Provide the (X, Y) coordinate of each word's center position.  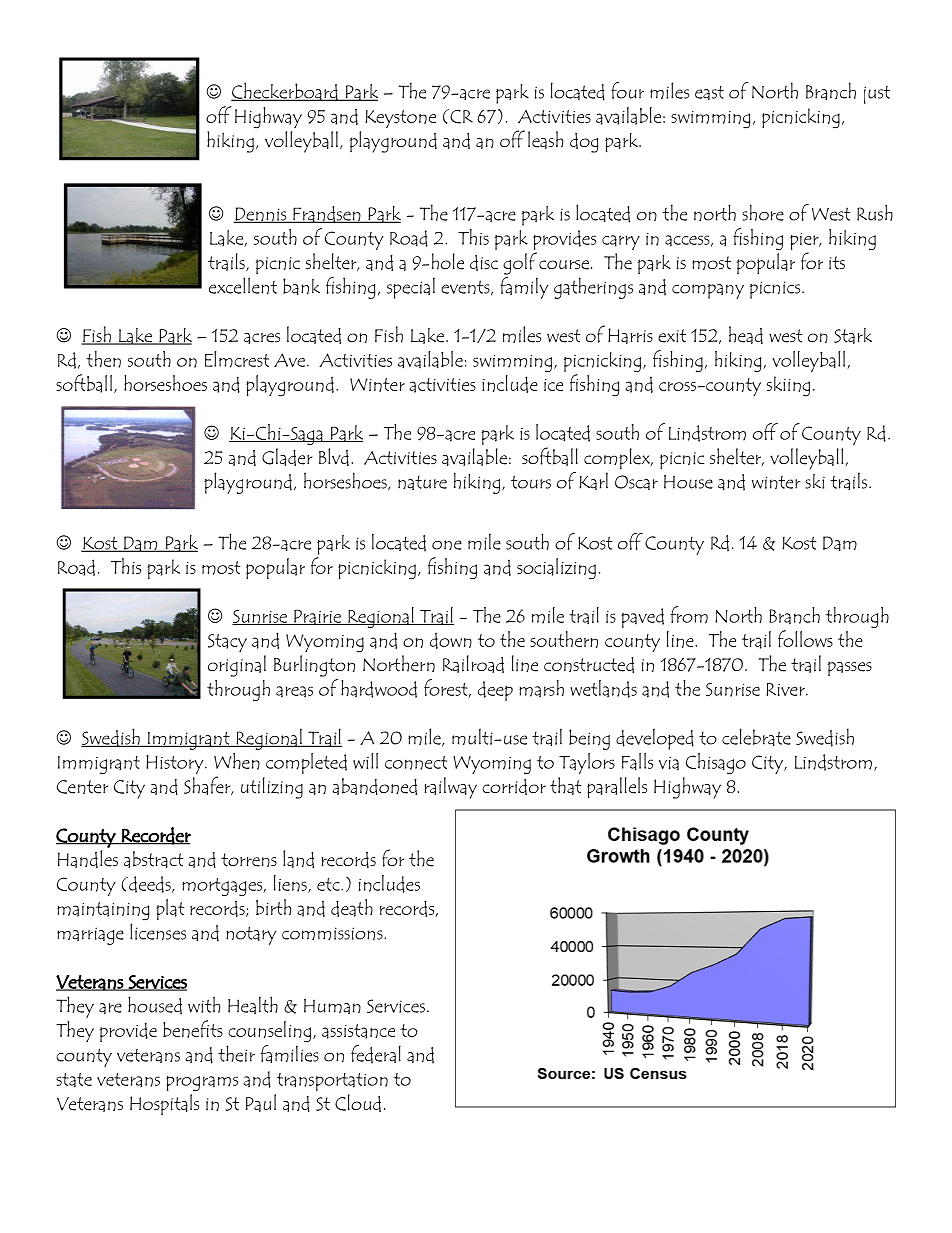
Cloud (358, 1103)
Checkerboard (285, 91)
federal (376, 1054)
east (709, 93)
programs (202, 1083)
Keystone (400, 119)
